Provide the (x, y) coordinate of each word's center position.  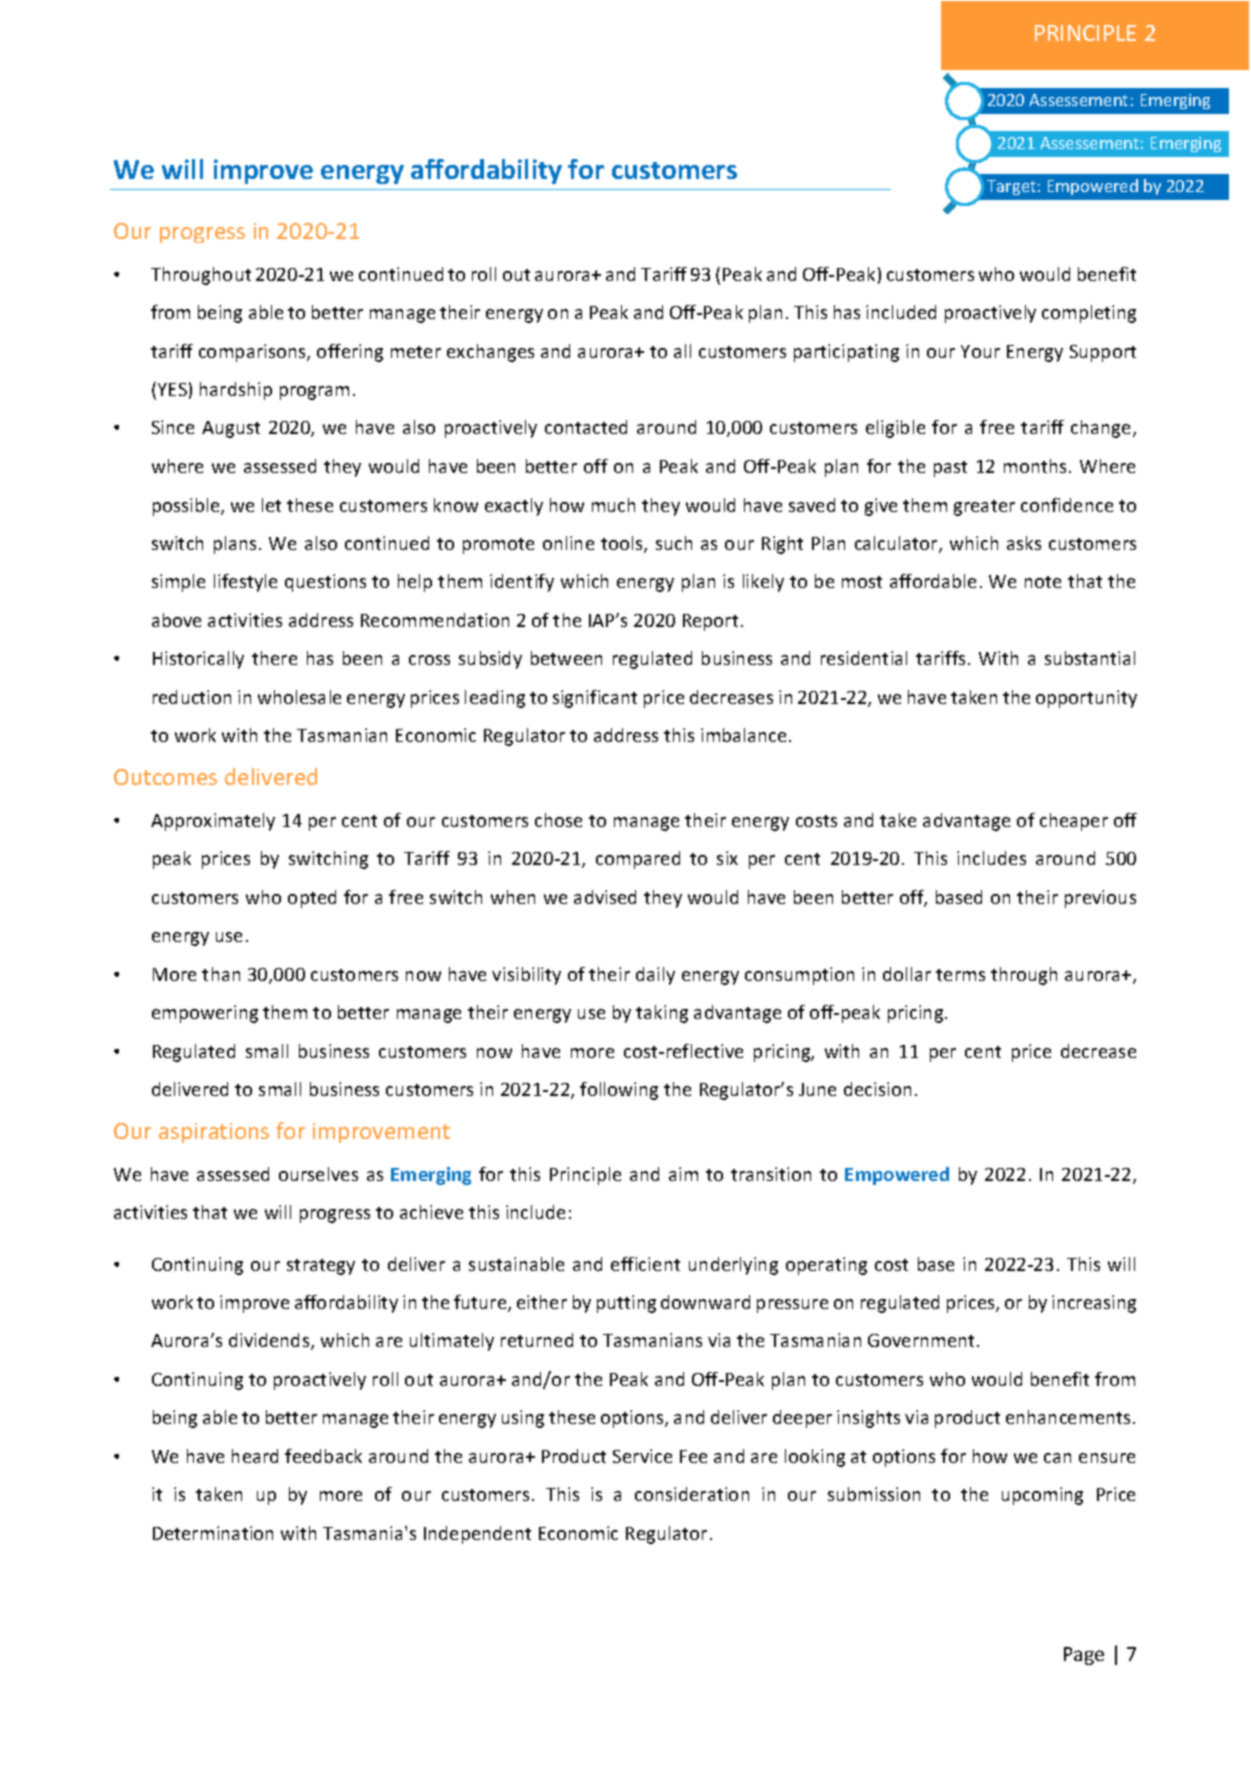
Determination (213, 1533)
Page (1084, 1656)
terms (960, 975)
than (221, 974)
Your (980, 351)
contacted (586, 427)
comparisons (253, 353)
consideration (692, 1494)
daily (655, 976)
